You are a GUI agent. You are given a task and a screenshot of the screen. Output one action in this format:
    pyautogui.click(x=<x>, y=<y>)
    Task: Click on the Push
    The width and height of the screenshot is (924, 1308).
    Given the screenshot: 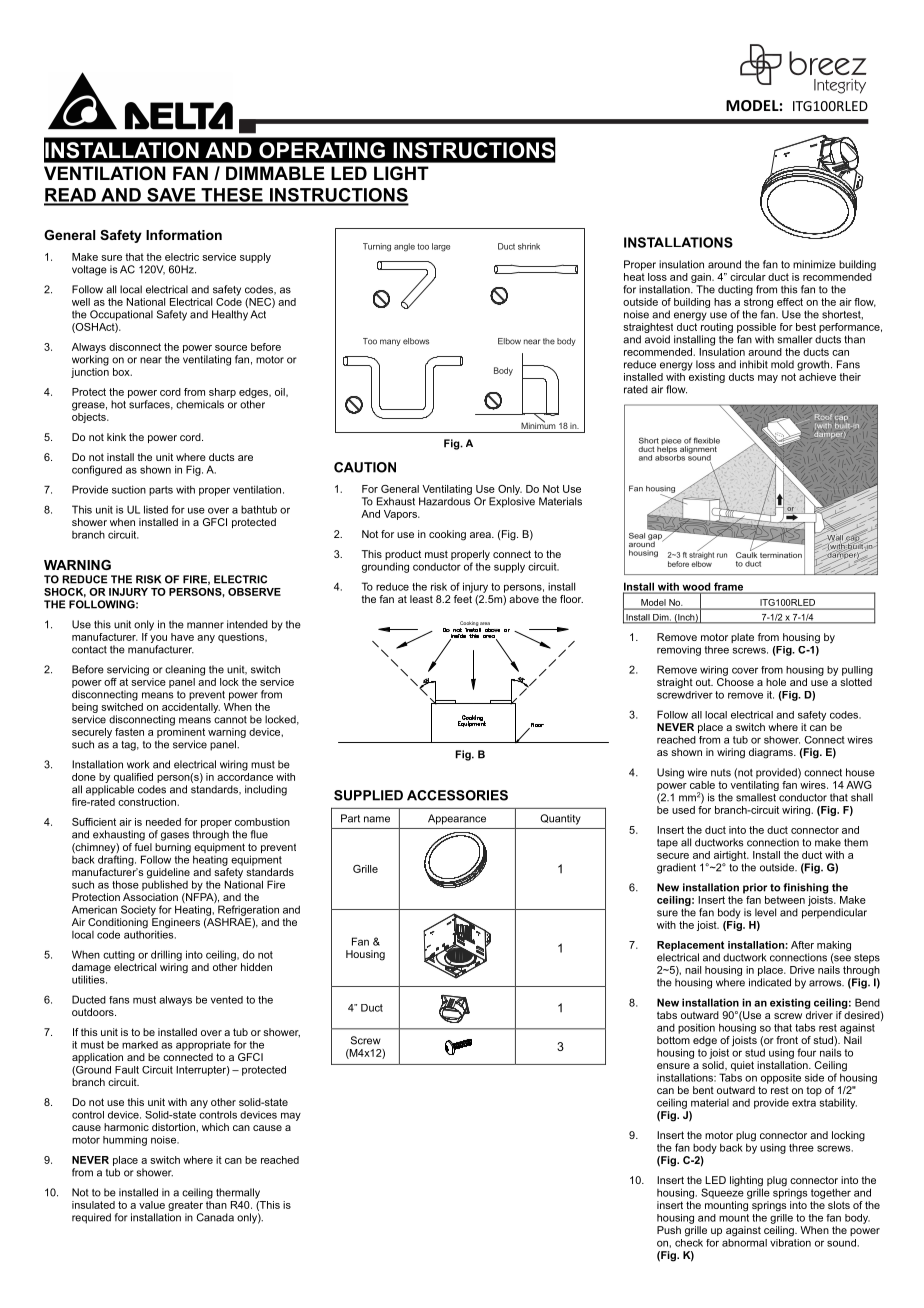 What is the action you would take?
    pyautogui.click(x=669, y=1230)
